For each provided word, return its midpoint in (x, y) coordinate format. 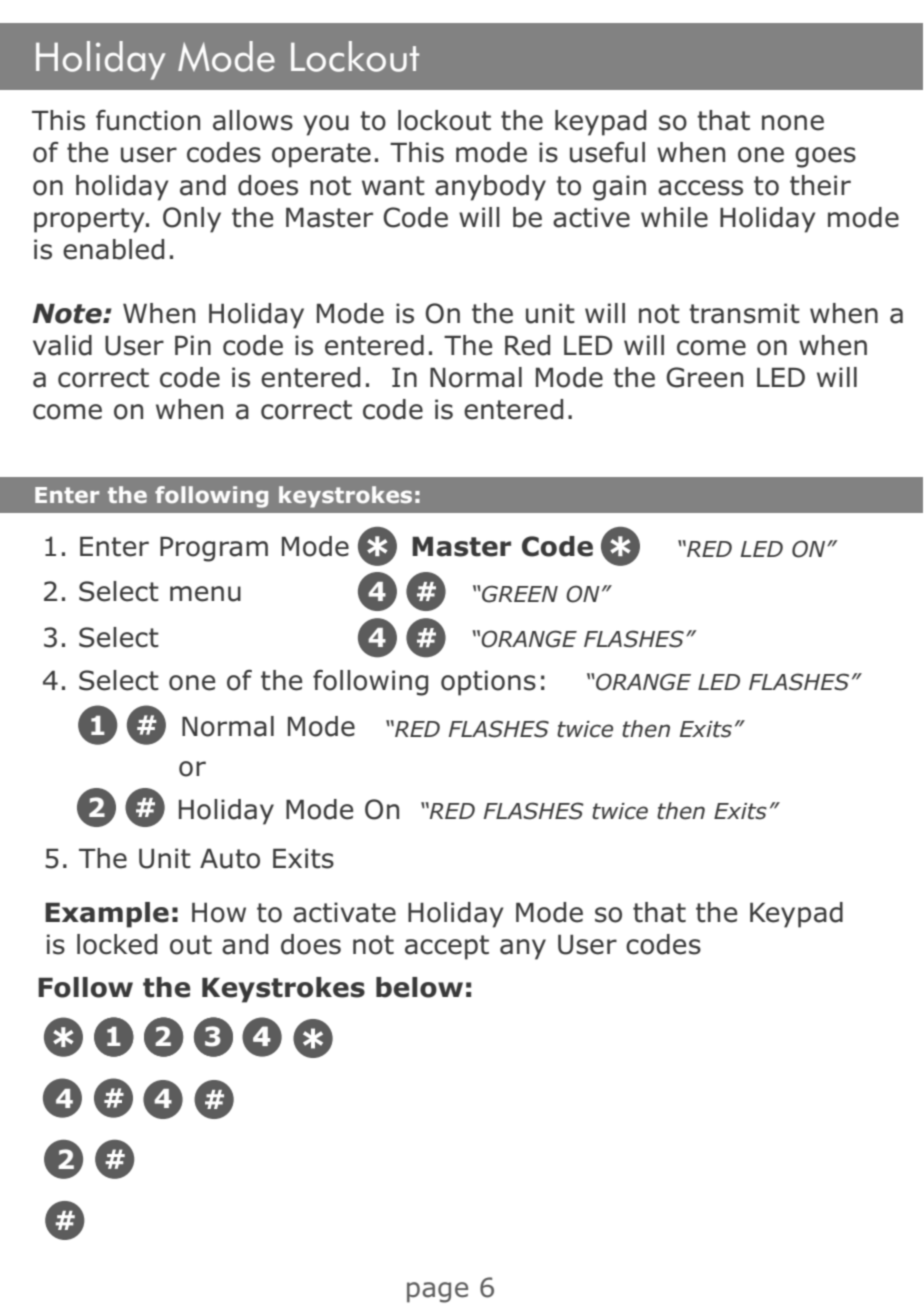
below (419, 987)
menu (205, 594)
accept (447, 947)
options (488, 683)
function (148, 120)
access (700, 188)
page (437, 1292)
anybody (490, 188)
